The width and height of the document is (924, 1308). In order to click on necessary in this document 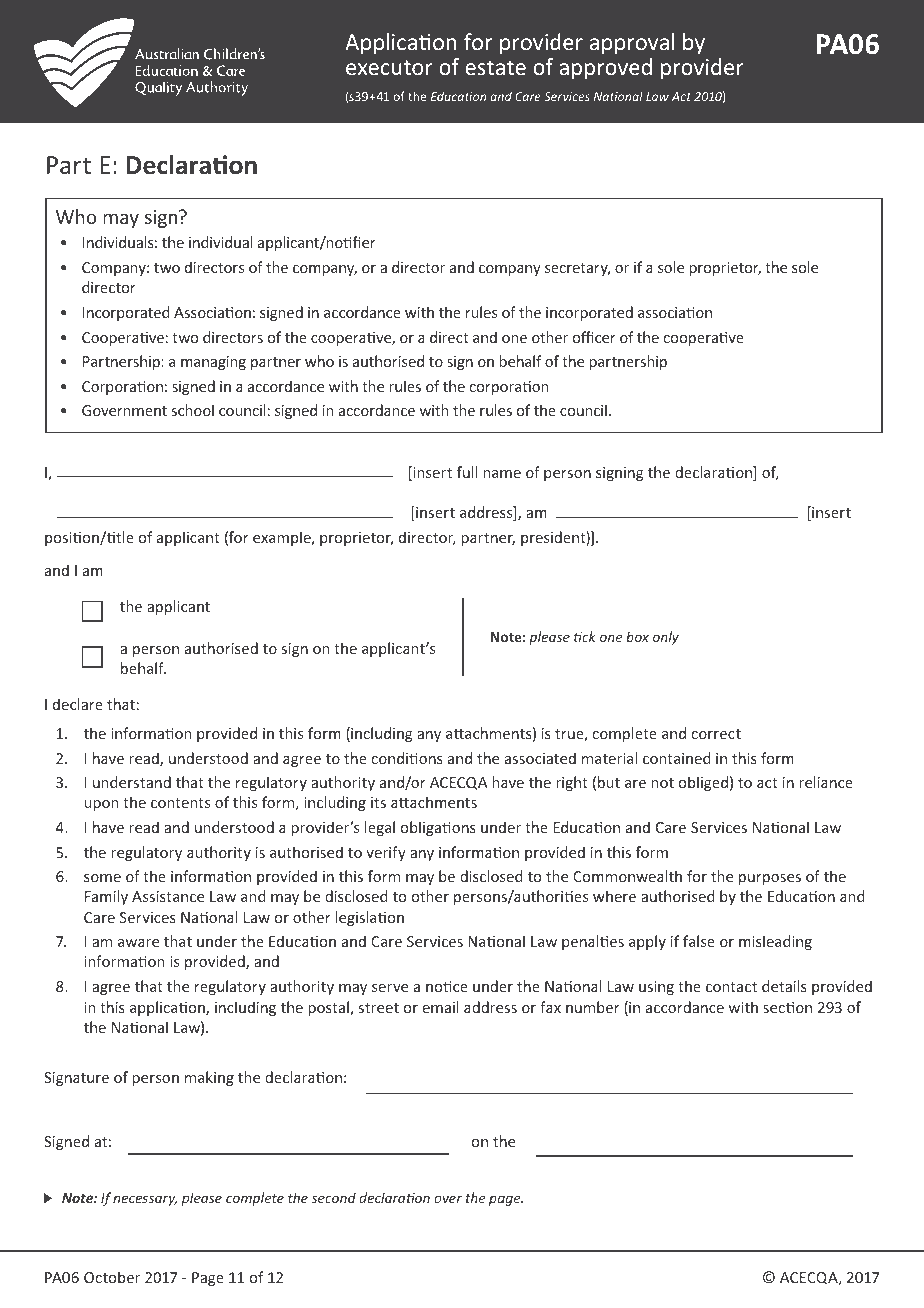, I will do `click(145, 1200)`.
